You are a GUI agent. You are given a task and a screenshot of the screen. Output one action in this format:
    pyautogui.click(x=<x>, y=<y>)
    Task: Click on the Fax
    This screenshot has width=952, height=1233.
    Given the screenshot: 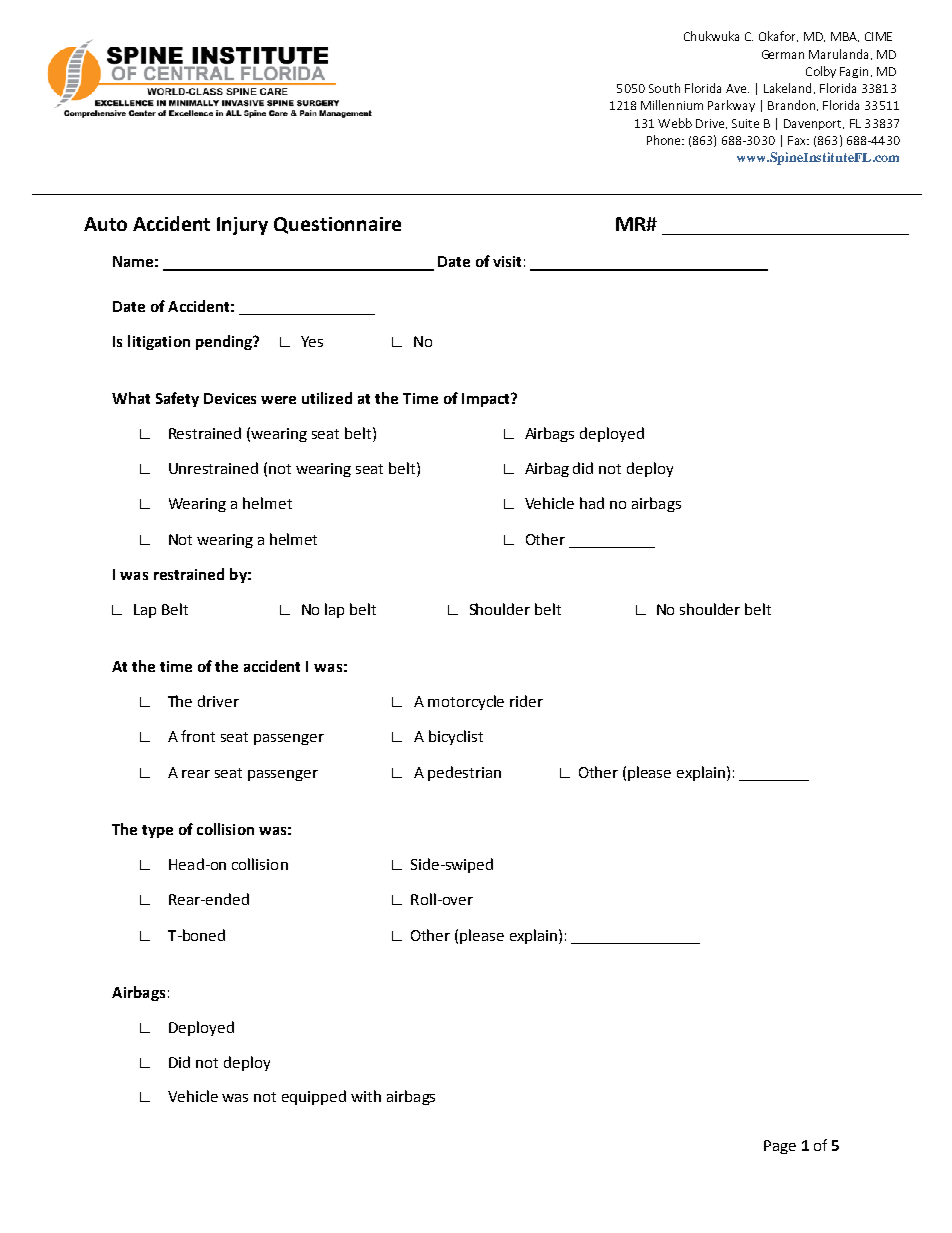 What is the action you would take?
    pyautogui.click(x=798, y=140)
